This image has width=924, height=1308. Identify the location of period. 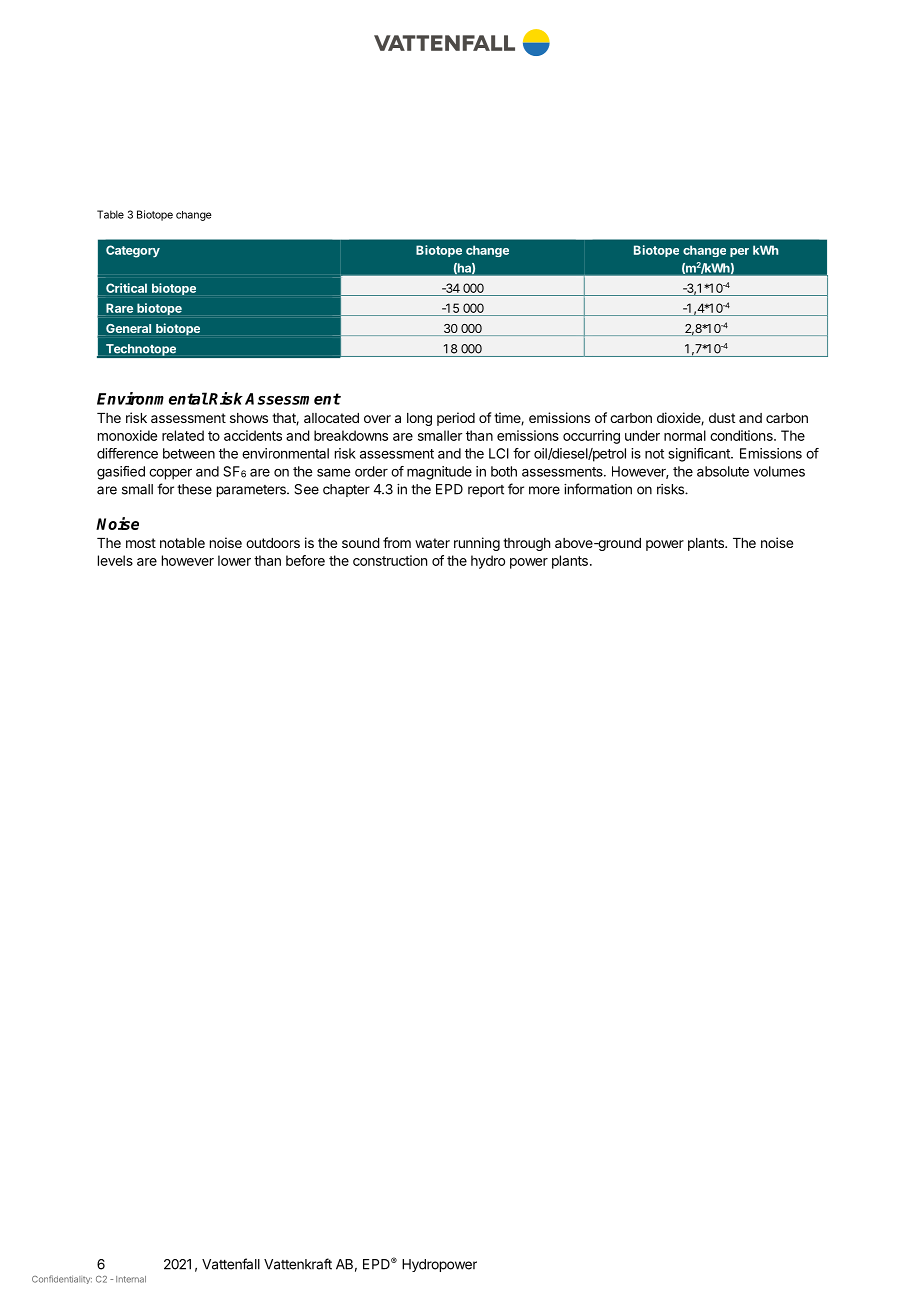
(456, 419).
